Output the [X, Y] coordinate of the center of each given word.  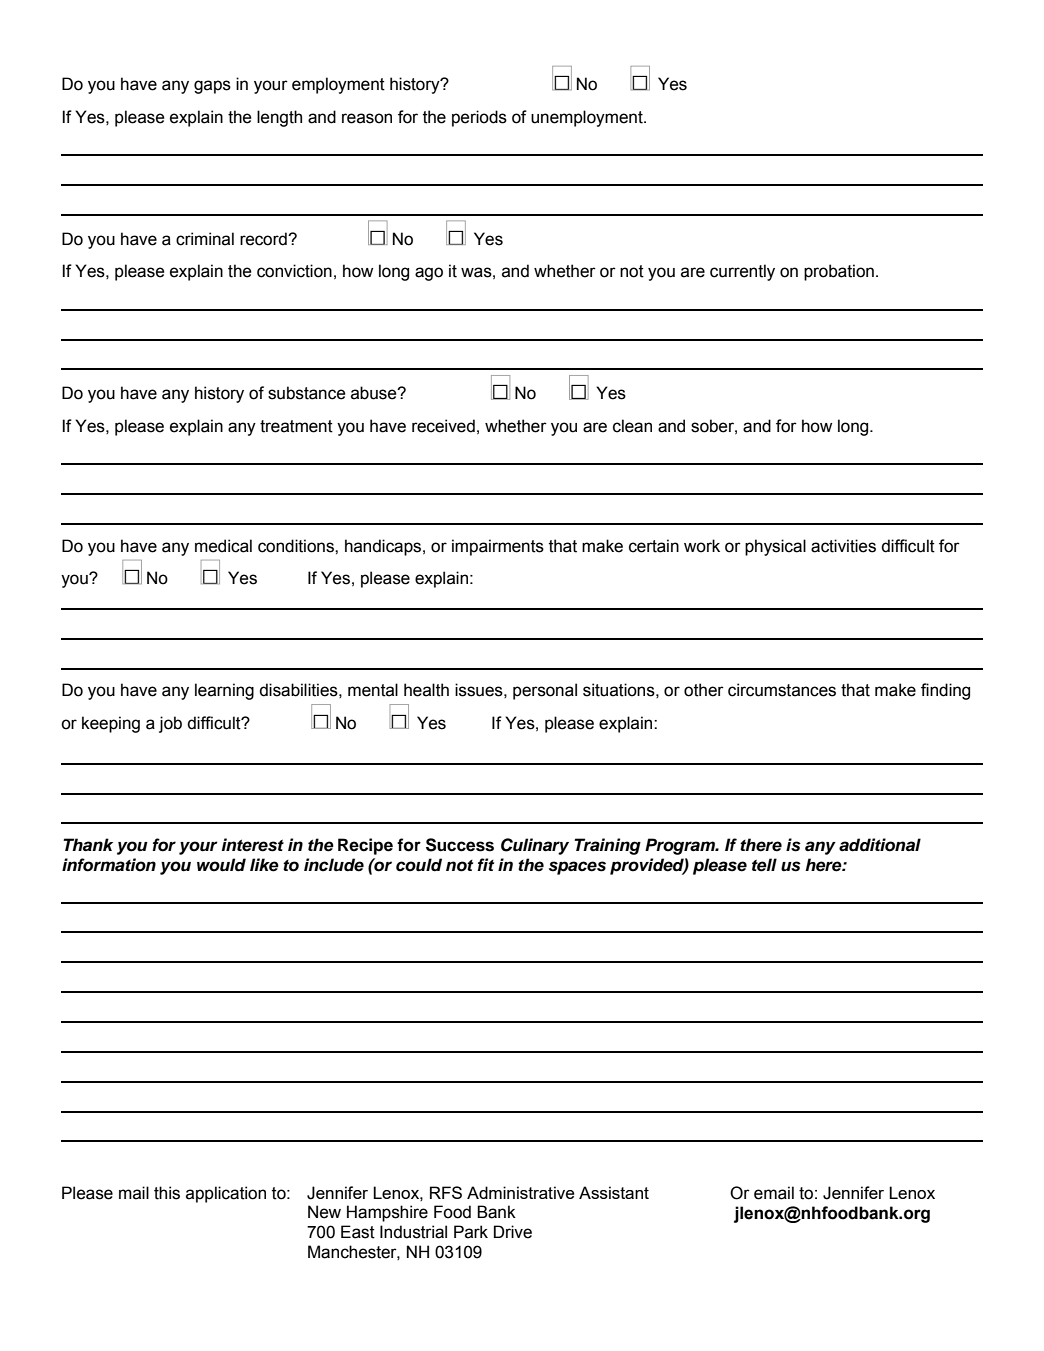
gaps [212, 87]
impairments [498, 547]
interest [253, 845]
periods [479, 118]
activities [843, 546]
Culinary [535, 846]
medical [223, 546]
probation [839, 272]
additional [880, 845]
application [226, 1194]
